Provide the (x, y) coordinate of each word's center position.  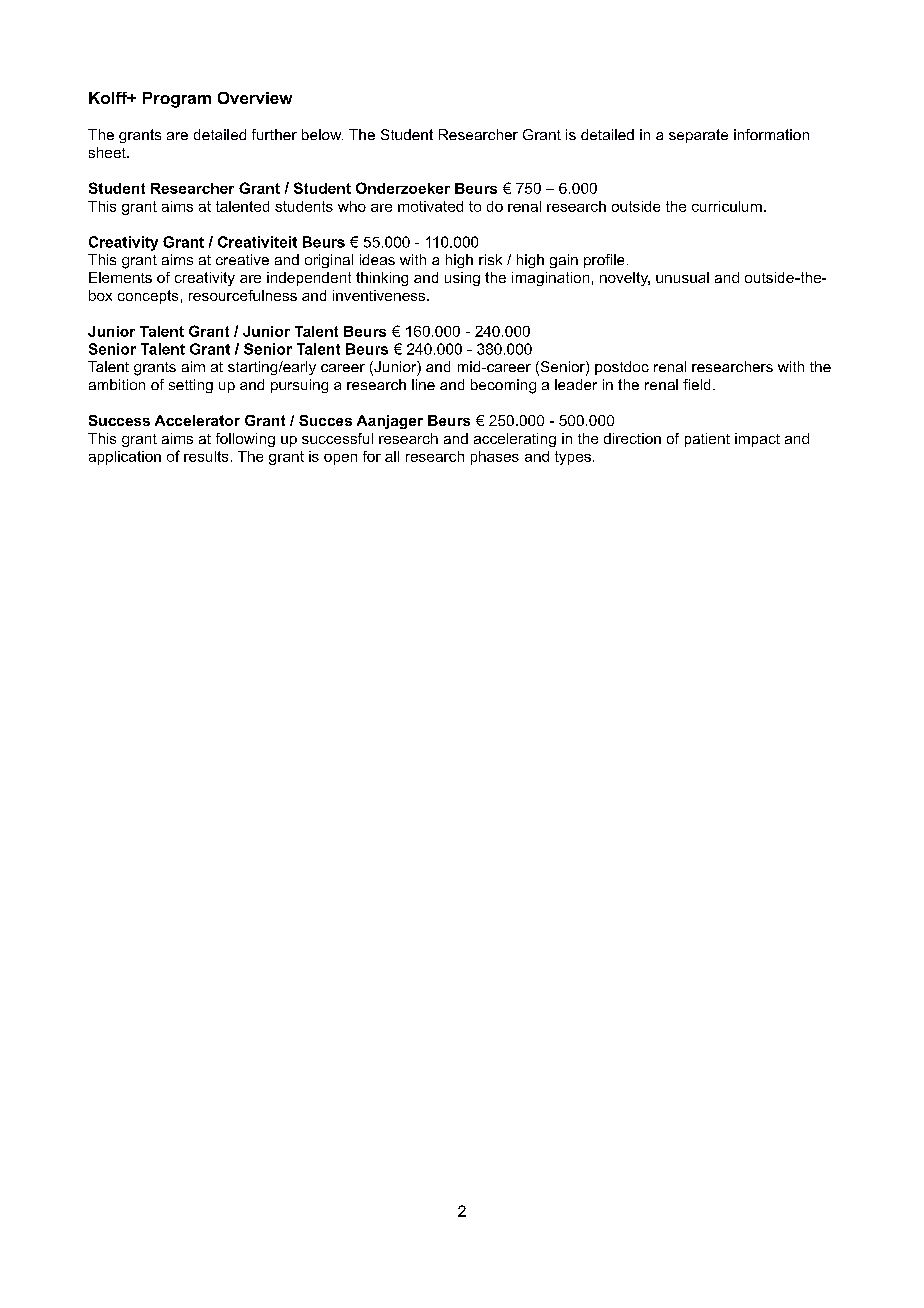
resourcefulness (243, 295)
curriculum (727, 206)
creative (242, 259)
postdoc (622, 368)
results (206, 456)
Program (177, 100)
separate (698, 136)
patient (707, 440)
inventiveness (380, 295)
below (322, 134)
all (392, 456)
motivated (430, 206)
